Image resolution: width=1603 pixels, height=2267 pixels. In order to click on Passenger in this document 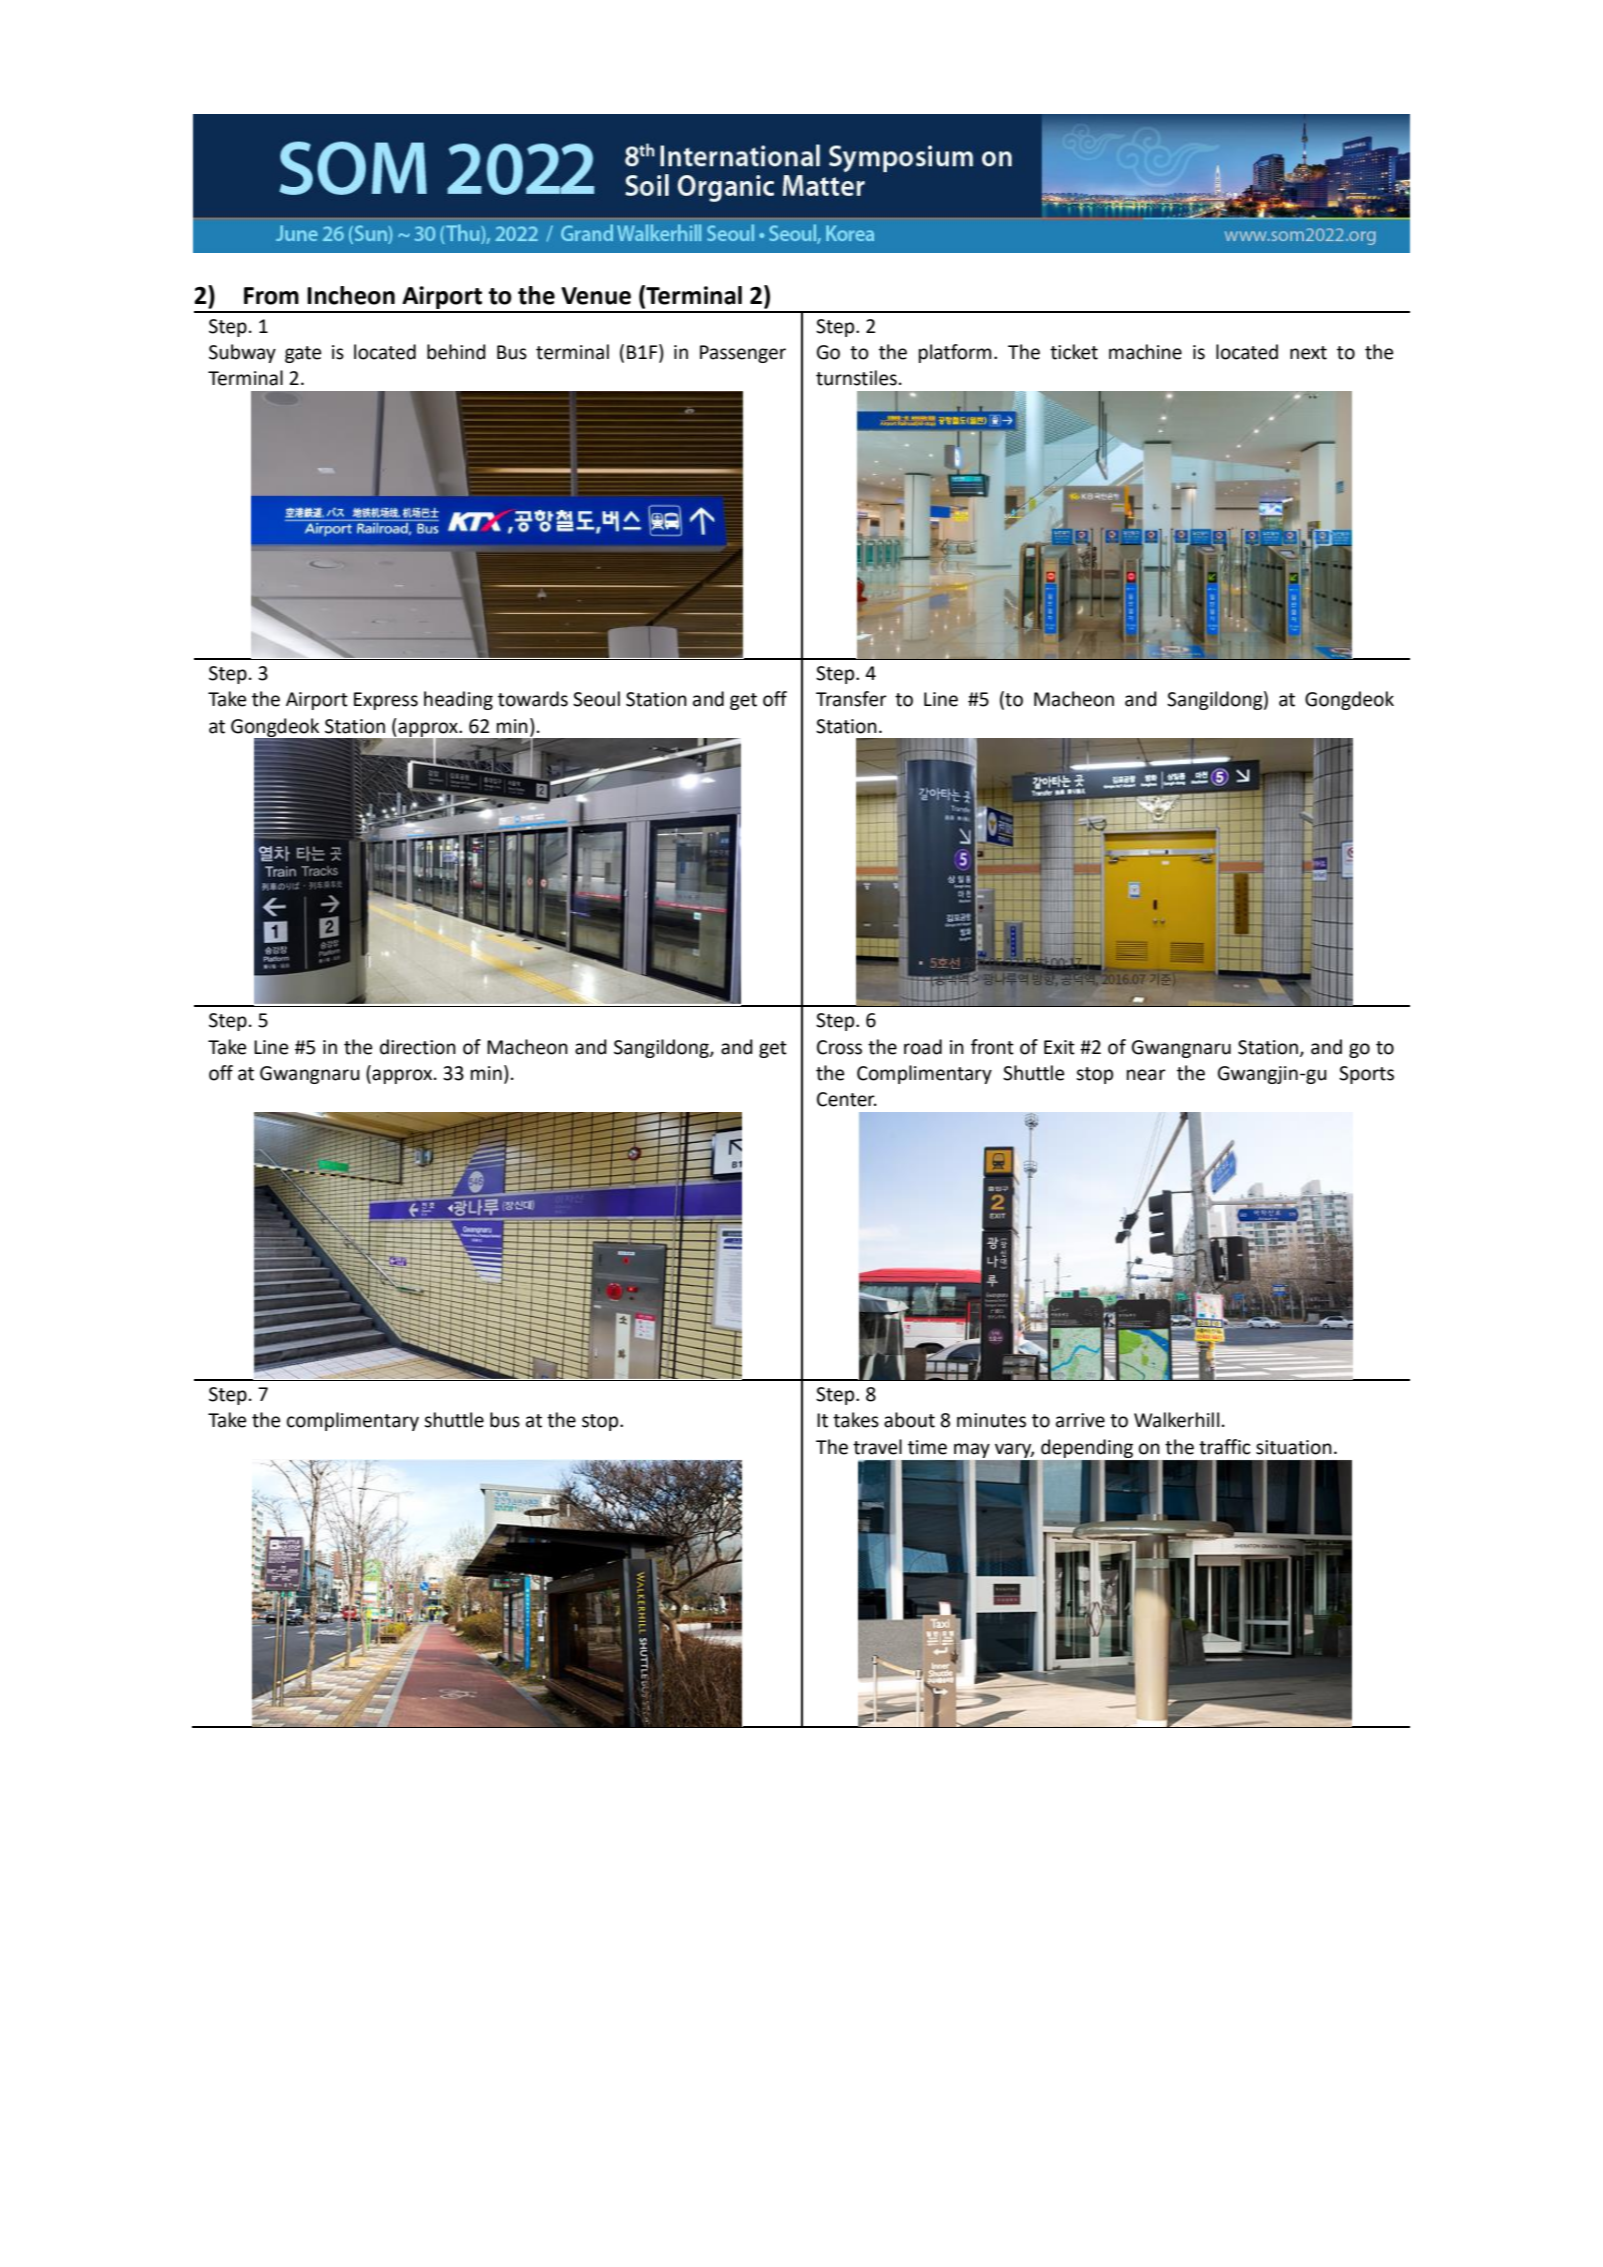, I will do `click(743, 354)`.
